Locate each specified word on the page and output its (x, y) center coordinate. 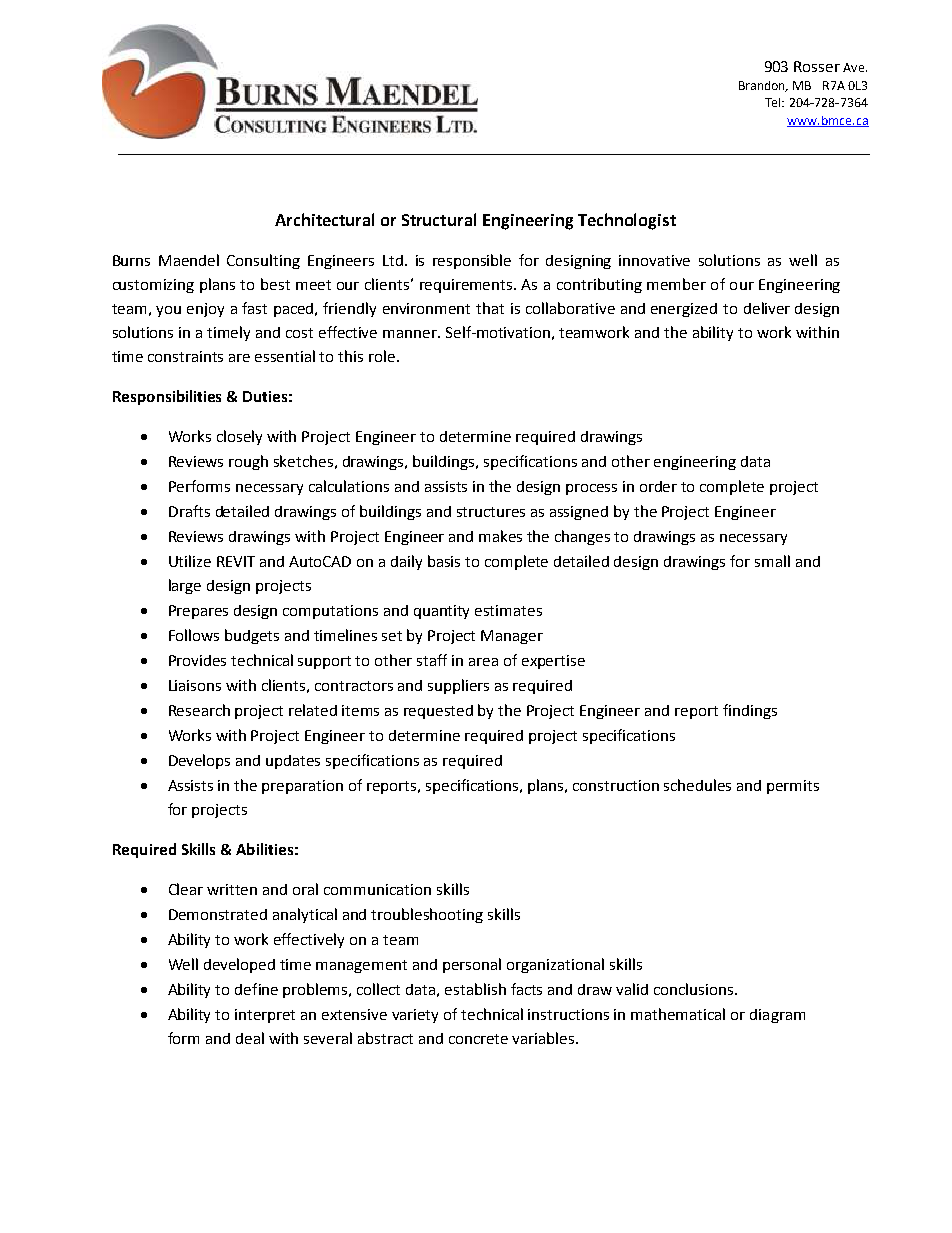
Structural (439, 219)
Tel (774, 102)
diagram (777, 1016)
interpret (265, 1016)
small (772, 561)
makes (500, 536)
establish (475, 989)
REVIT (236, 561)
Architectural (324, 219)
